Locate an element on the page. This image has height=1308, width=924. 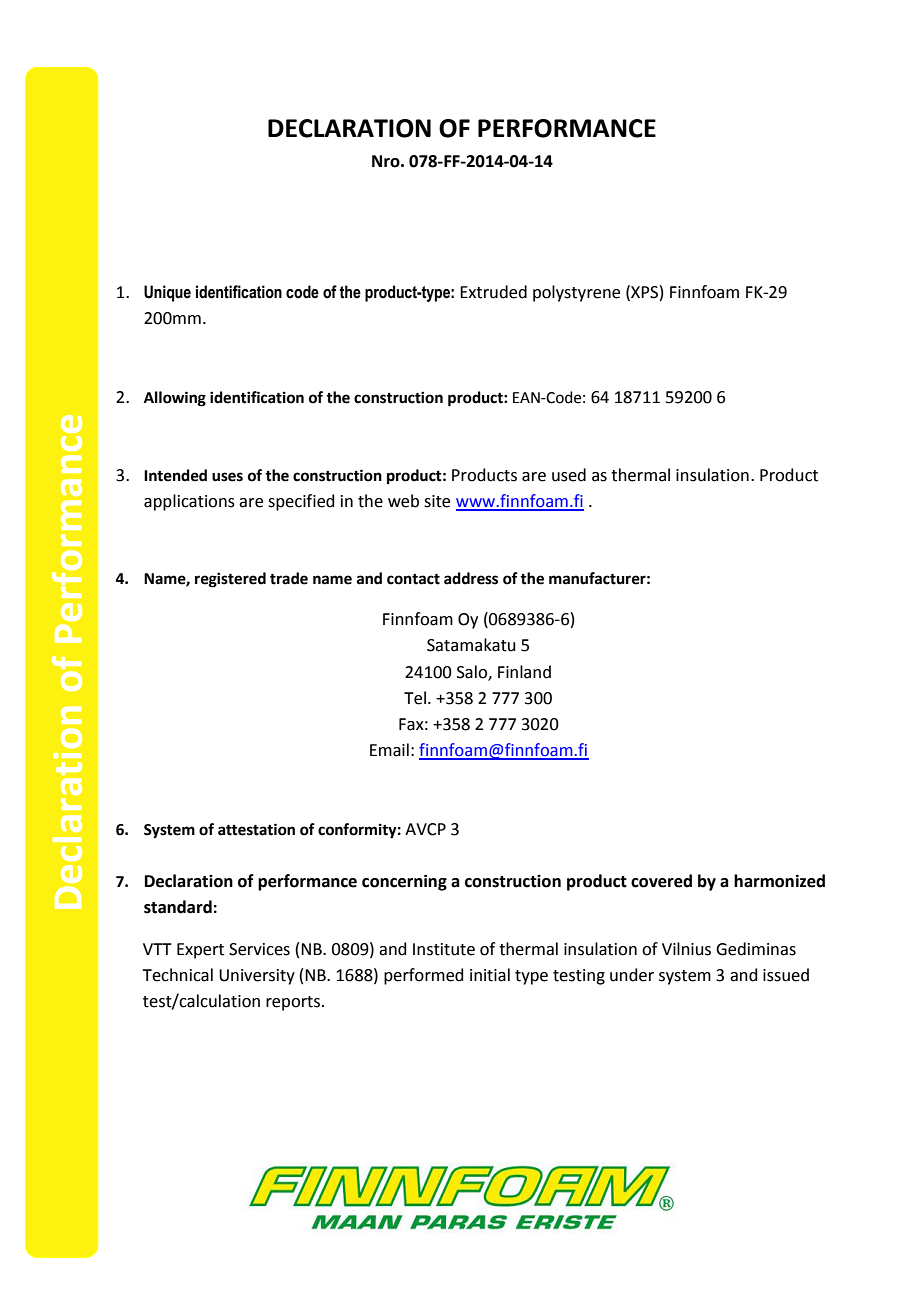
initial is located at coordinates (490, 975).
